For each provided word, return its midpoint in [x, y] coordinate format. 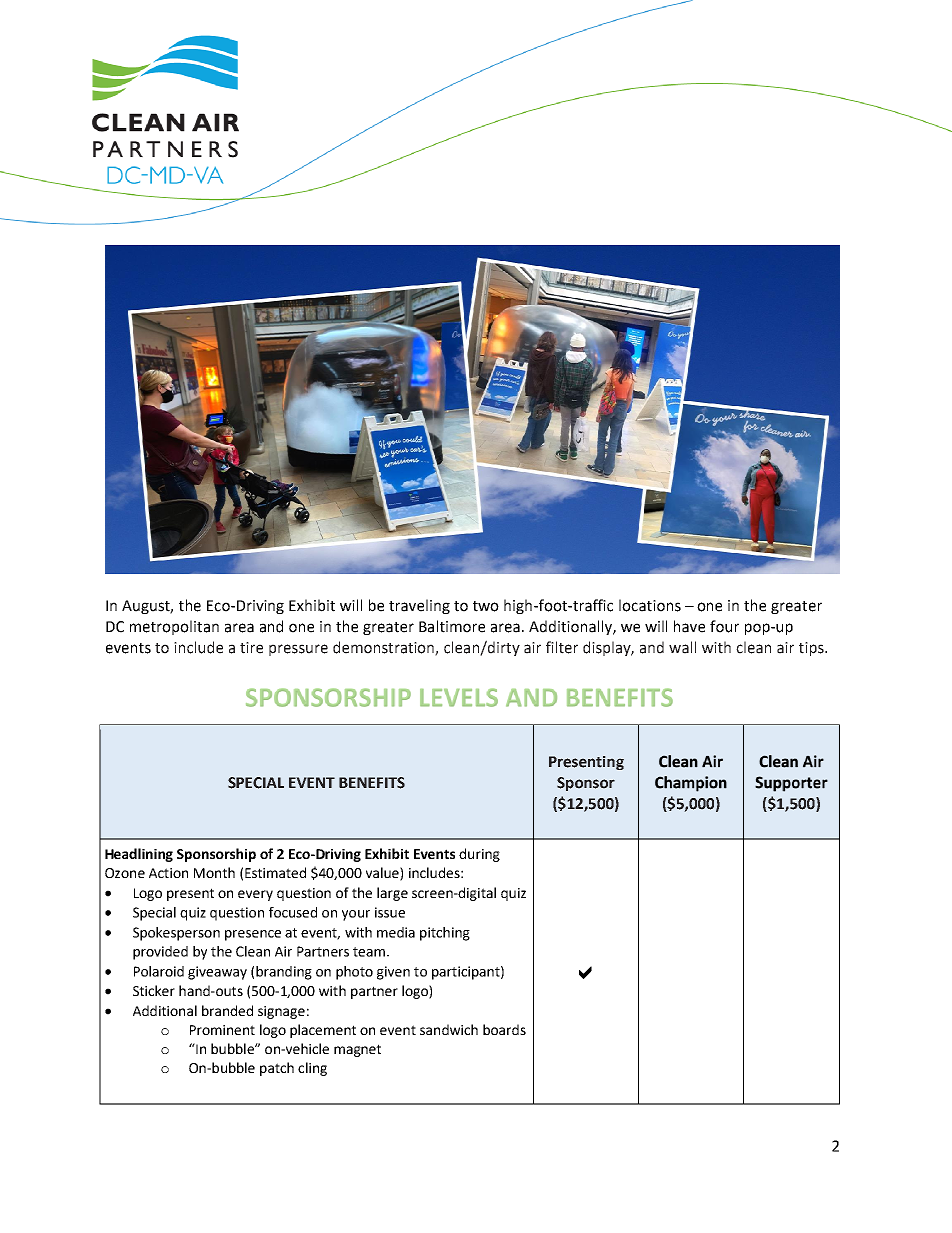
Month [214, 872]
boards [504, 1029]
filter [562, 647]
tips [812, 649]
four [724, 626]
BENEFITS [372, 783]
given [393, 973]
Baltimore [452, 626]
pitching [445, 934]
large [392, 894]
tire [251, 648]
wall [682, 647]
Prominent [222, 1030]
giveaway [217, 973]
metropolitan [174, 627]
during [479, 855]
